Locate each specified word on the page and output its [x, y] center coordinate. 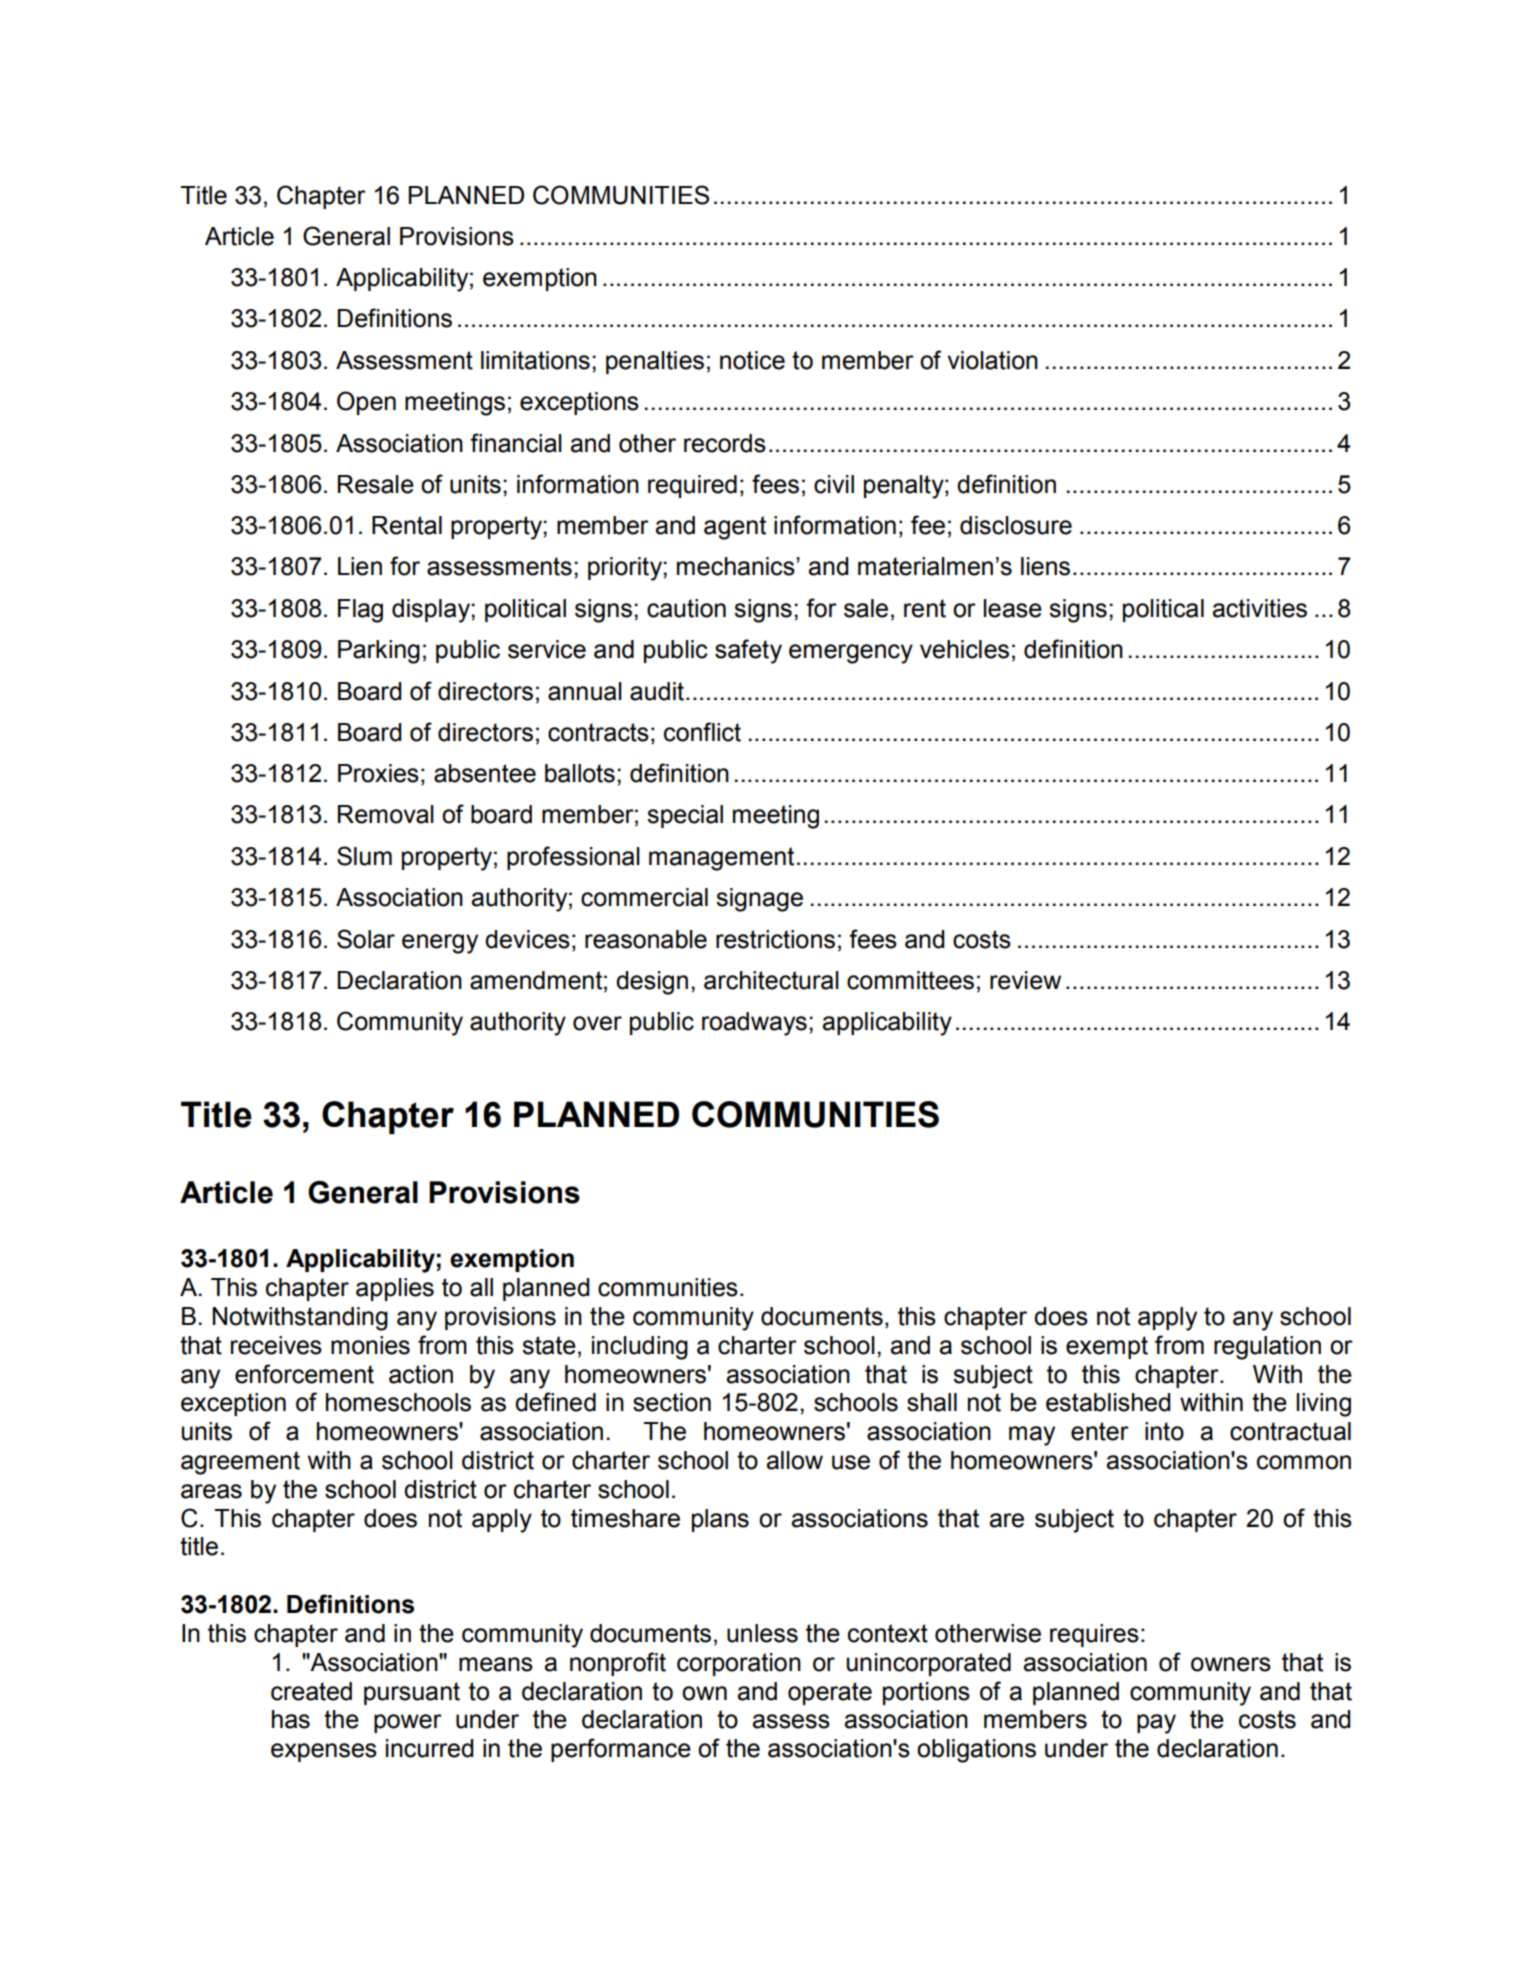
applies [395, 1289]
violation [992, 360]
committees [910, 980]
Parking [379, 652]
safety [748, 651]
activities [1259, 608]
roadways [754, 1024]
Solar [366, 939]
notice [752, 360]
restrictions [775, 939]
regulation [1267, 1348]
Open [366, 403]
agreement [240, 1463]
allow [794, 1460]
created [311, 1691]
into [1164, 1431]
